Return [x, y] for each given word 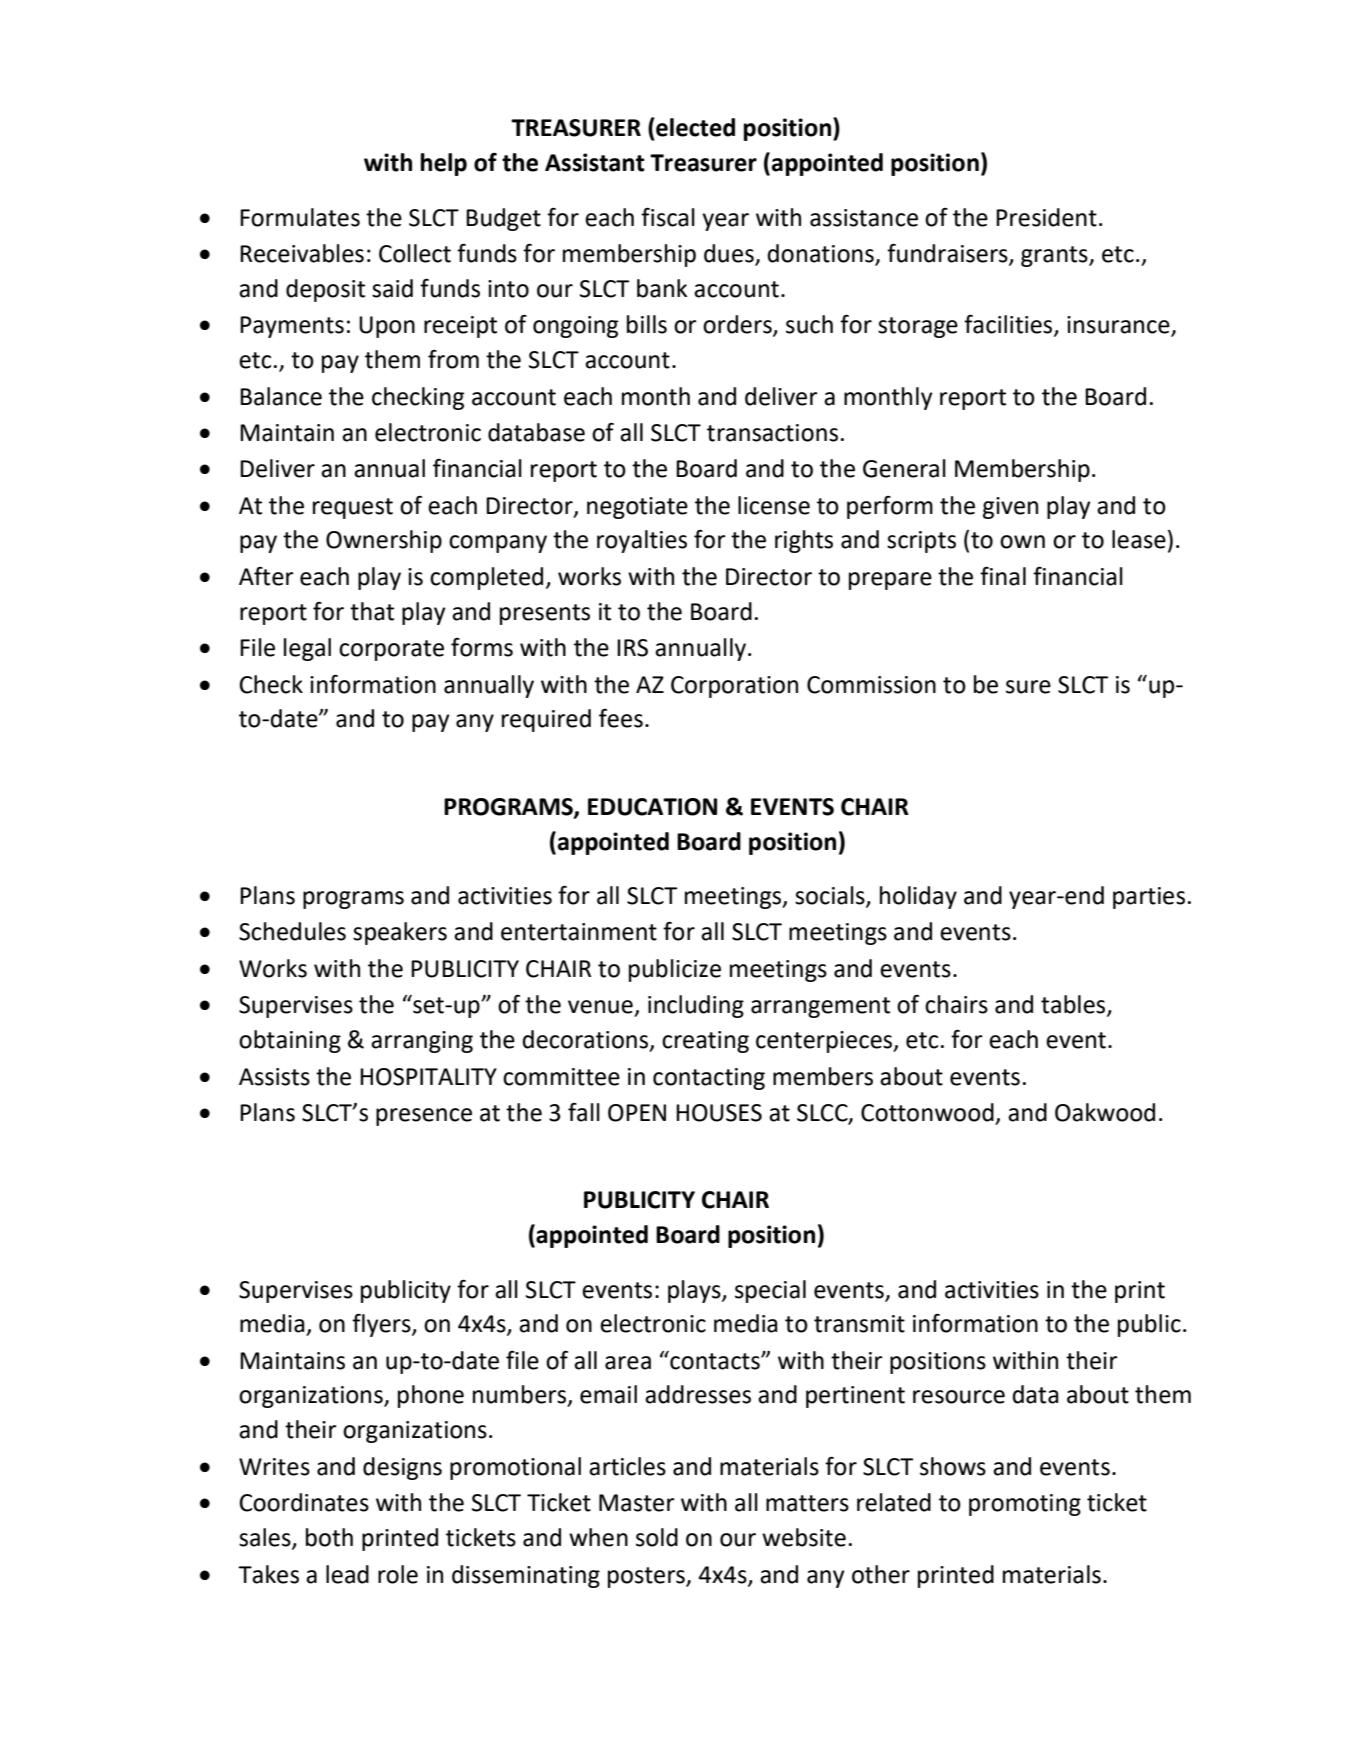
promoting [1025, 1505]
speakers [400, 933]
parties [1149, 898]
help [444, 164]
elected [694, 127]
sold [657, 1537]
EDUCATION [652, 807]
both [329, 1537]
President [1046, 217]
